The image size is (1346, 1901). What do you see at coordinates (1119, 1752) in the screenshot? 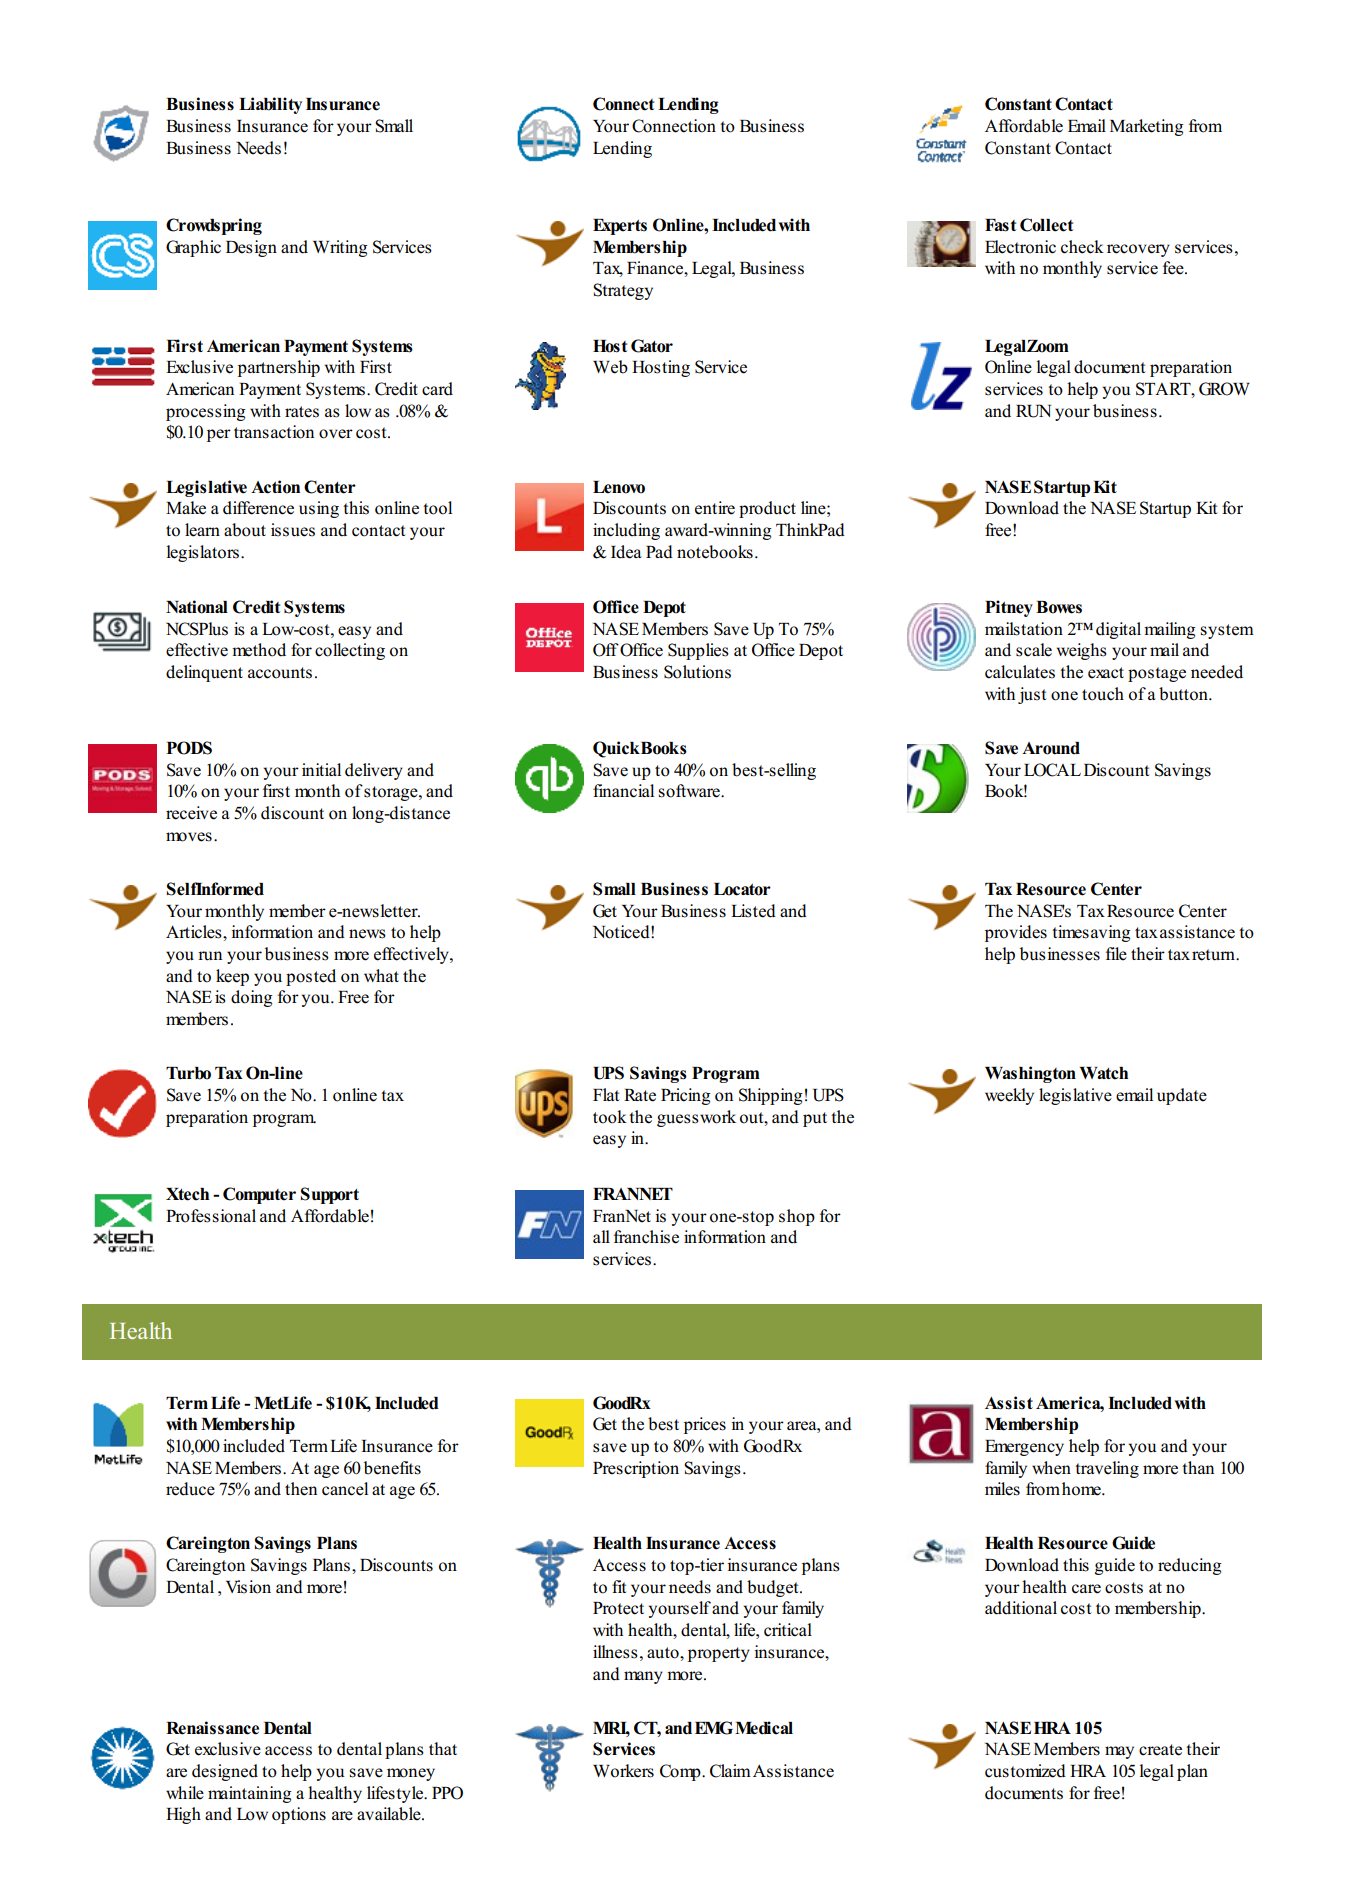
I see `may` at bounding box center [1119, 1752].
